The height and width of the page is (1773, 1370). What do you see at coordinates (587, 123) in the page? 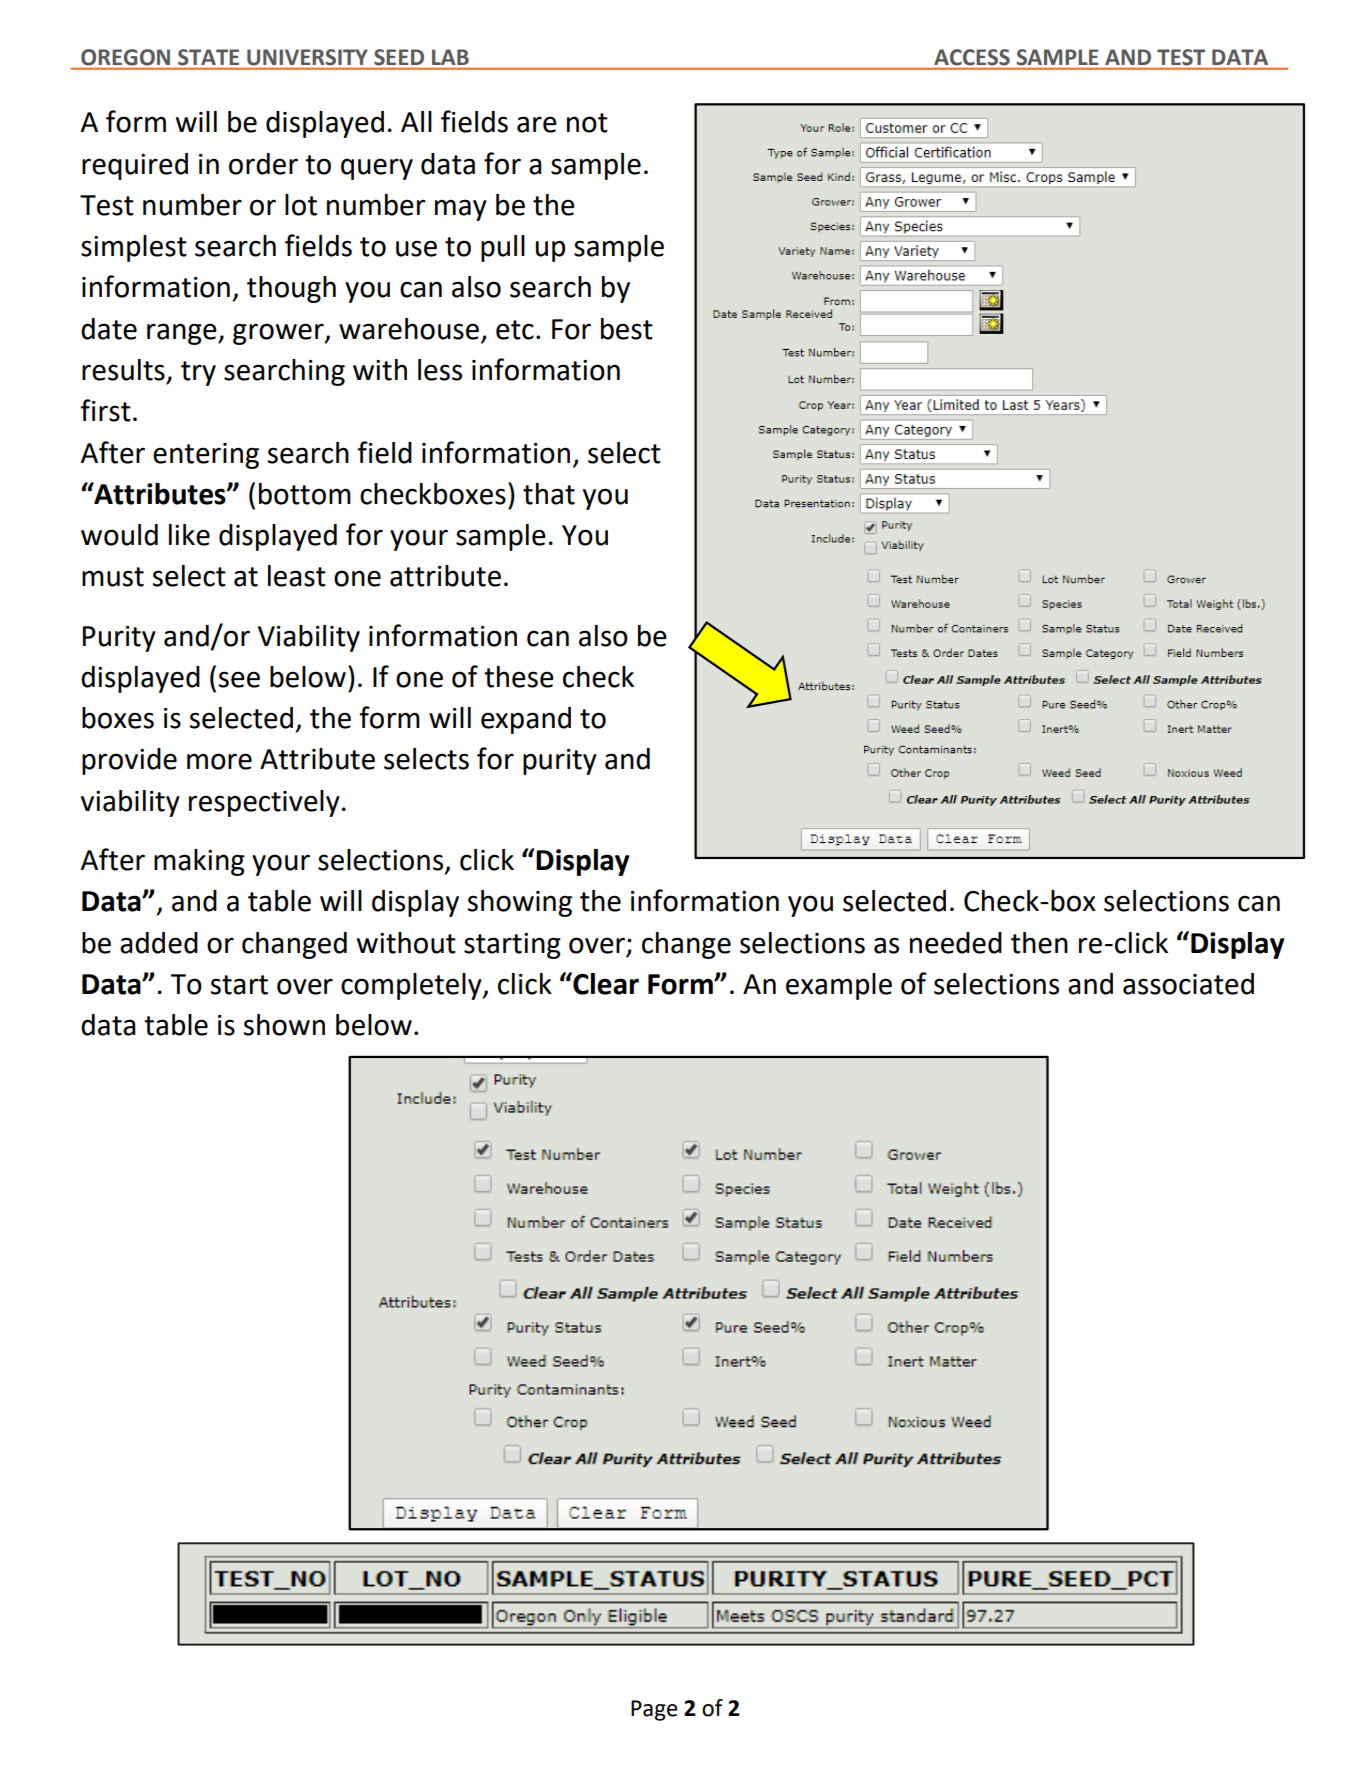
I see `not` at bounding box center [587, 123].
